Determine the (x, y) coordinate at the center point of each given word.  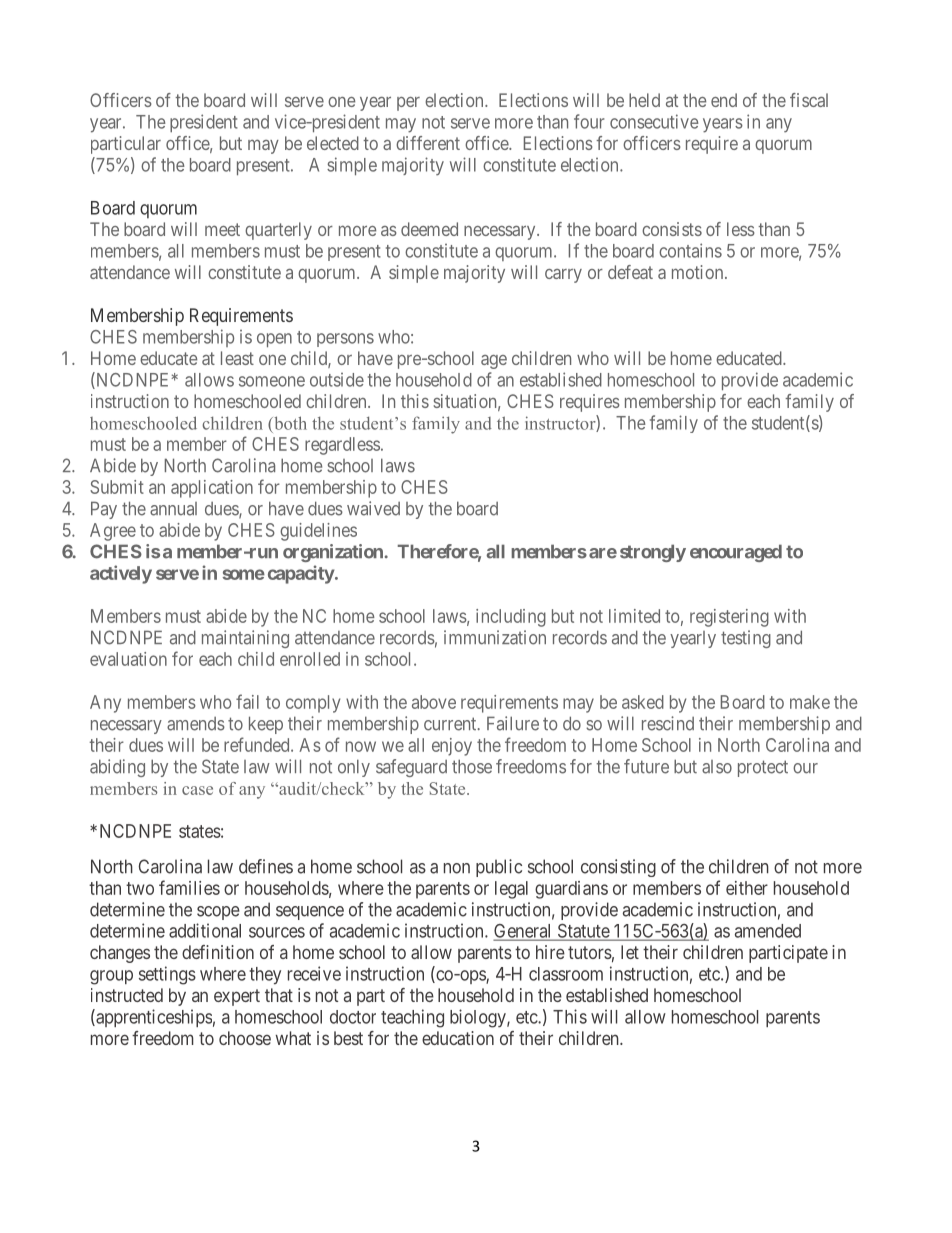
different (428, 143)
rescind (668, 723)
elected (333, 143)
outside (337, 380)
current (451, 724)
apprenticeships (153, 1018)
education (458, 1038)
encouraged (736, 553)
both (289, 423)
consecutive (654, 121)
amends (196, 724)
